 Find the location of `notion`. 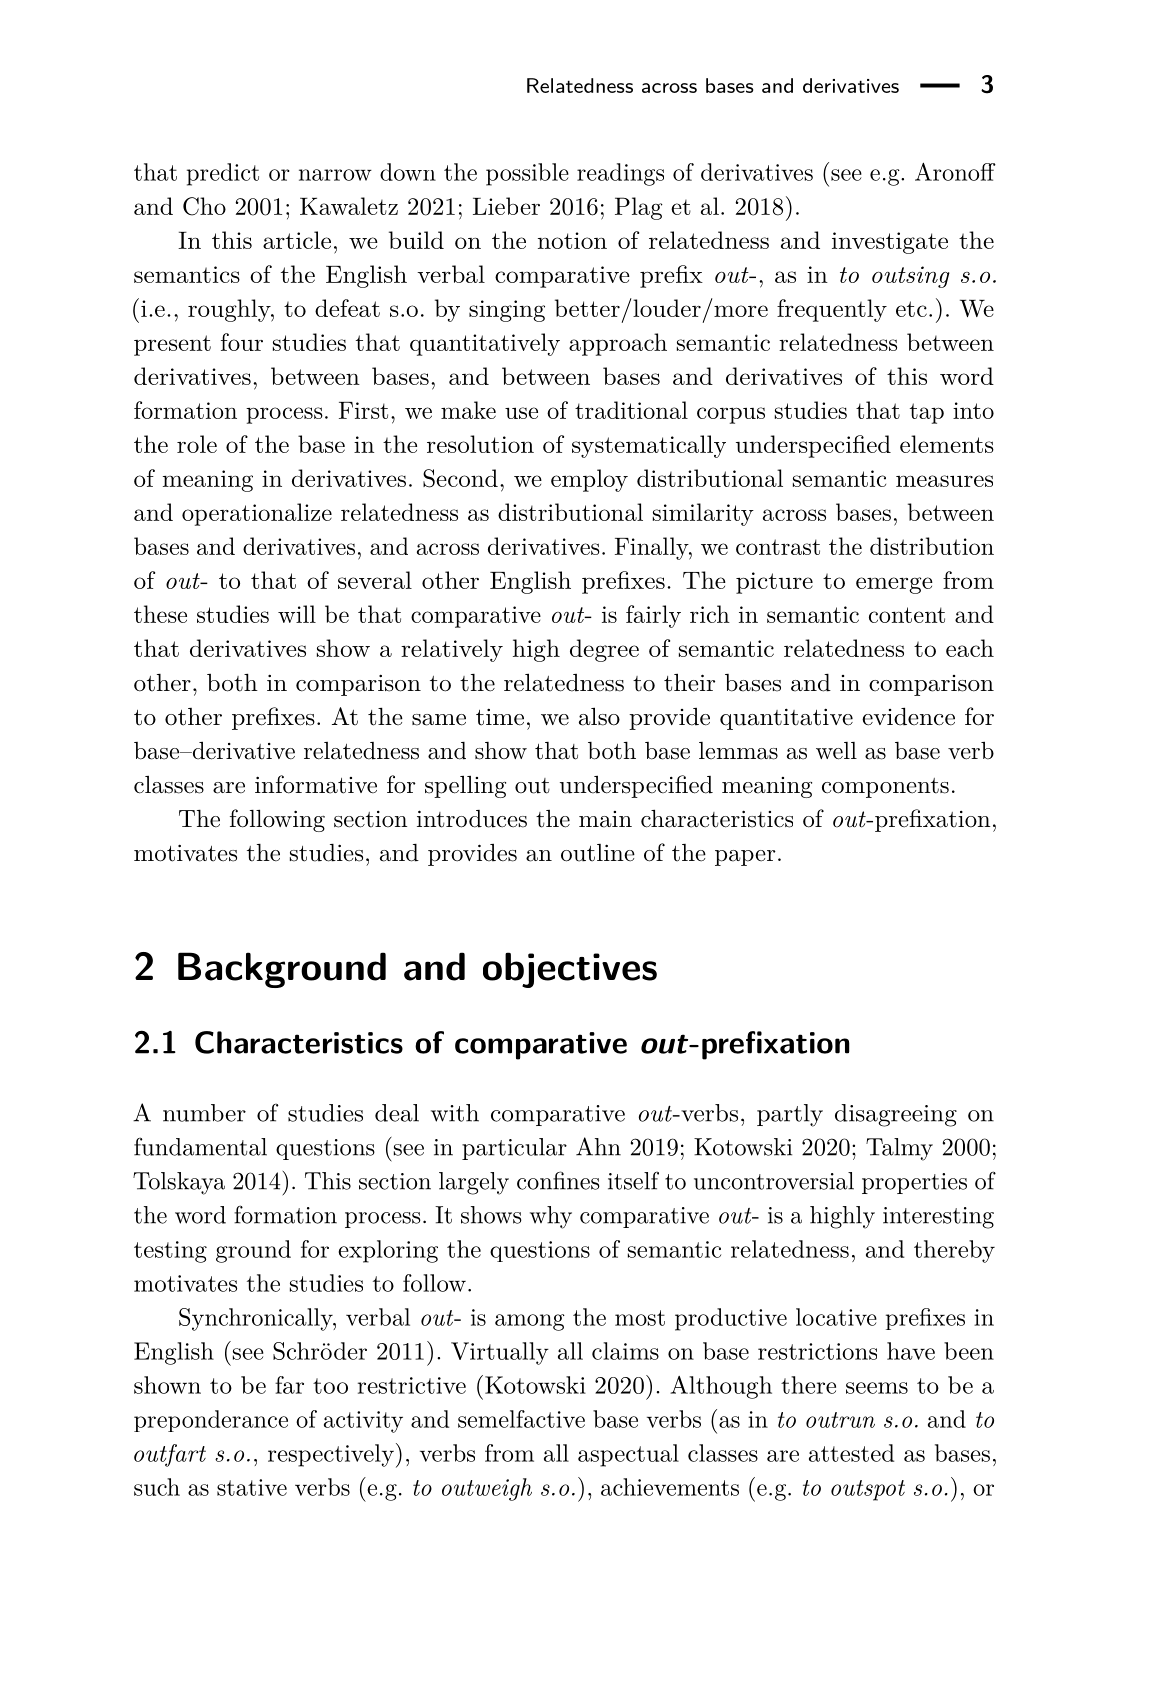

notion is located at coordinates (572, 240).
